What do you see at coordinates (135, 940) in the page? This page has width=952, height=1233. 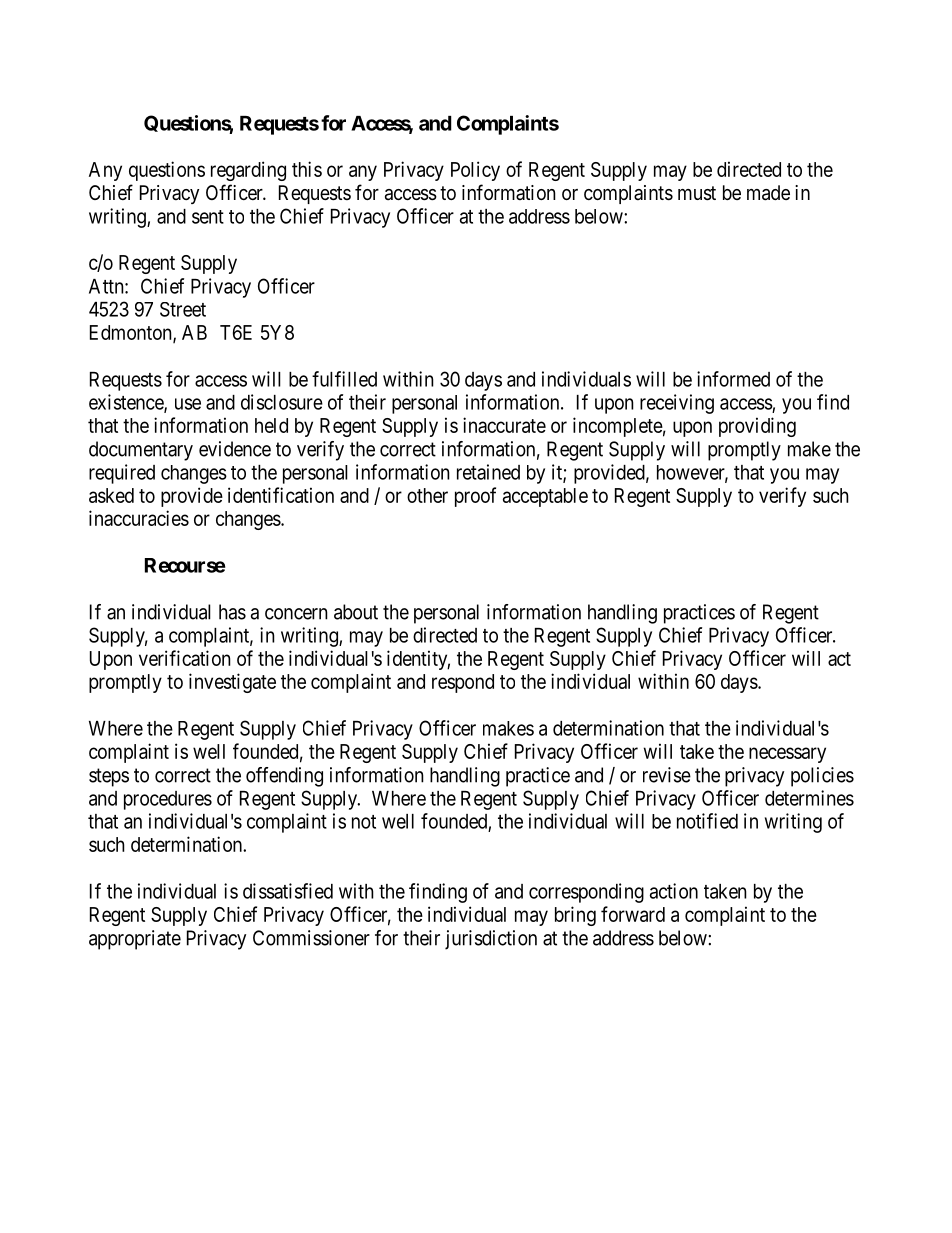 I see `appropriate` at bounding box center [135, 940].
